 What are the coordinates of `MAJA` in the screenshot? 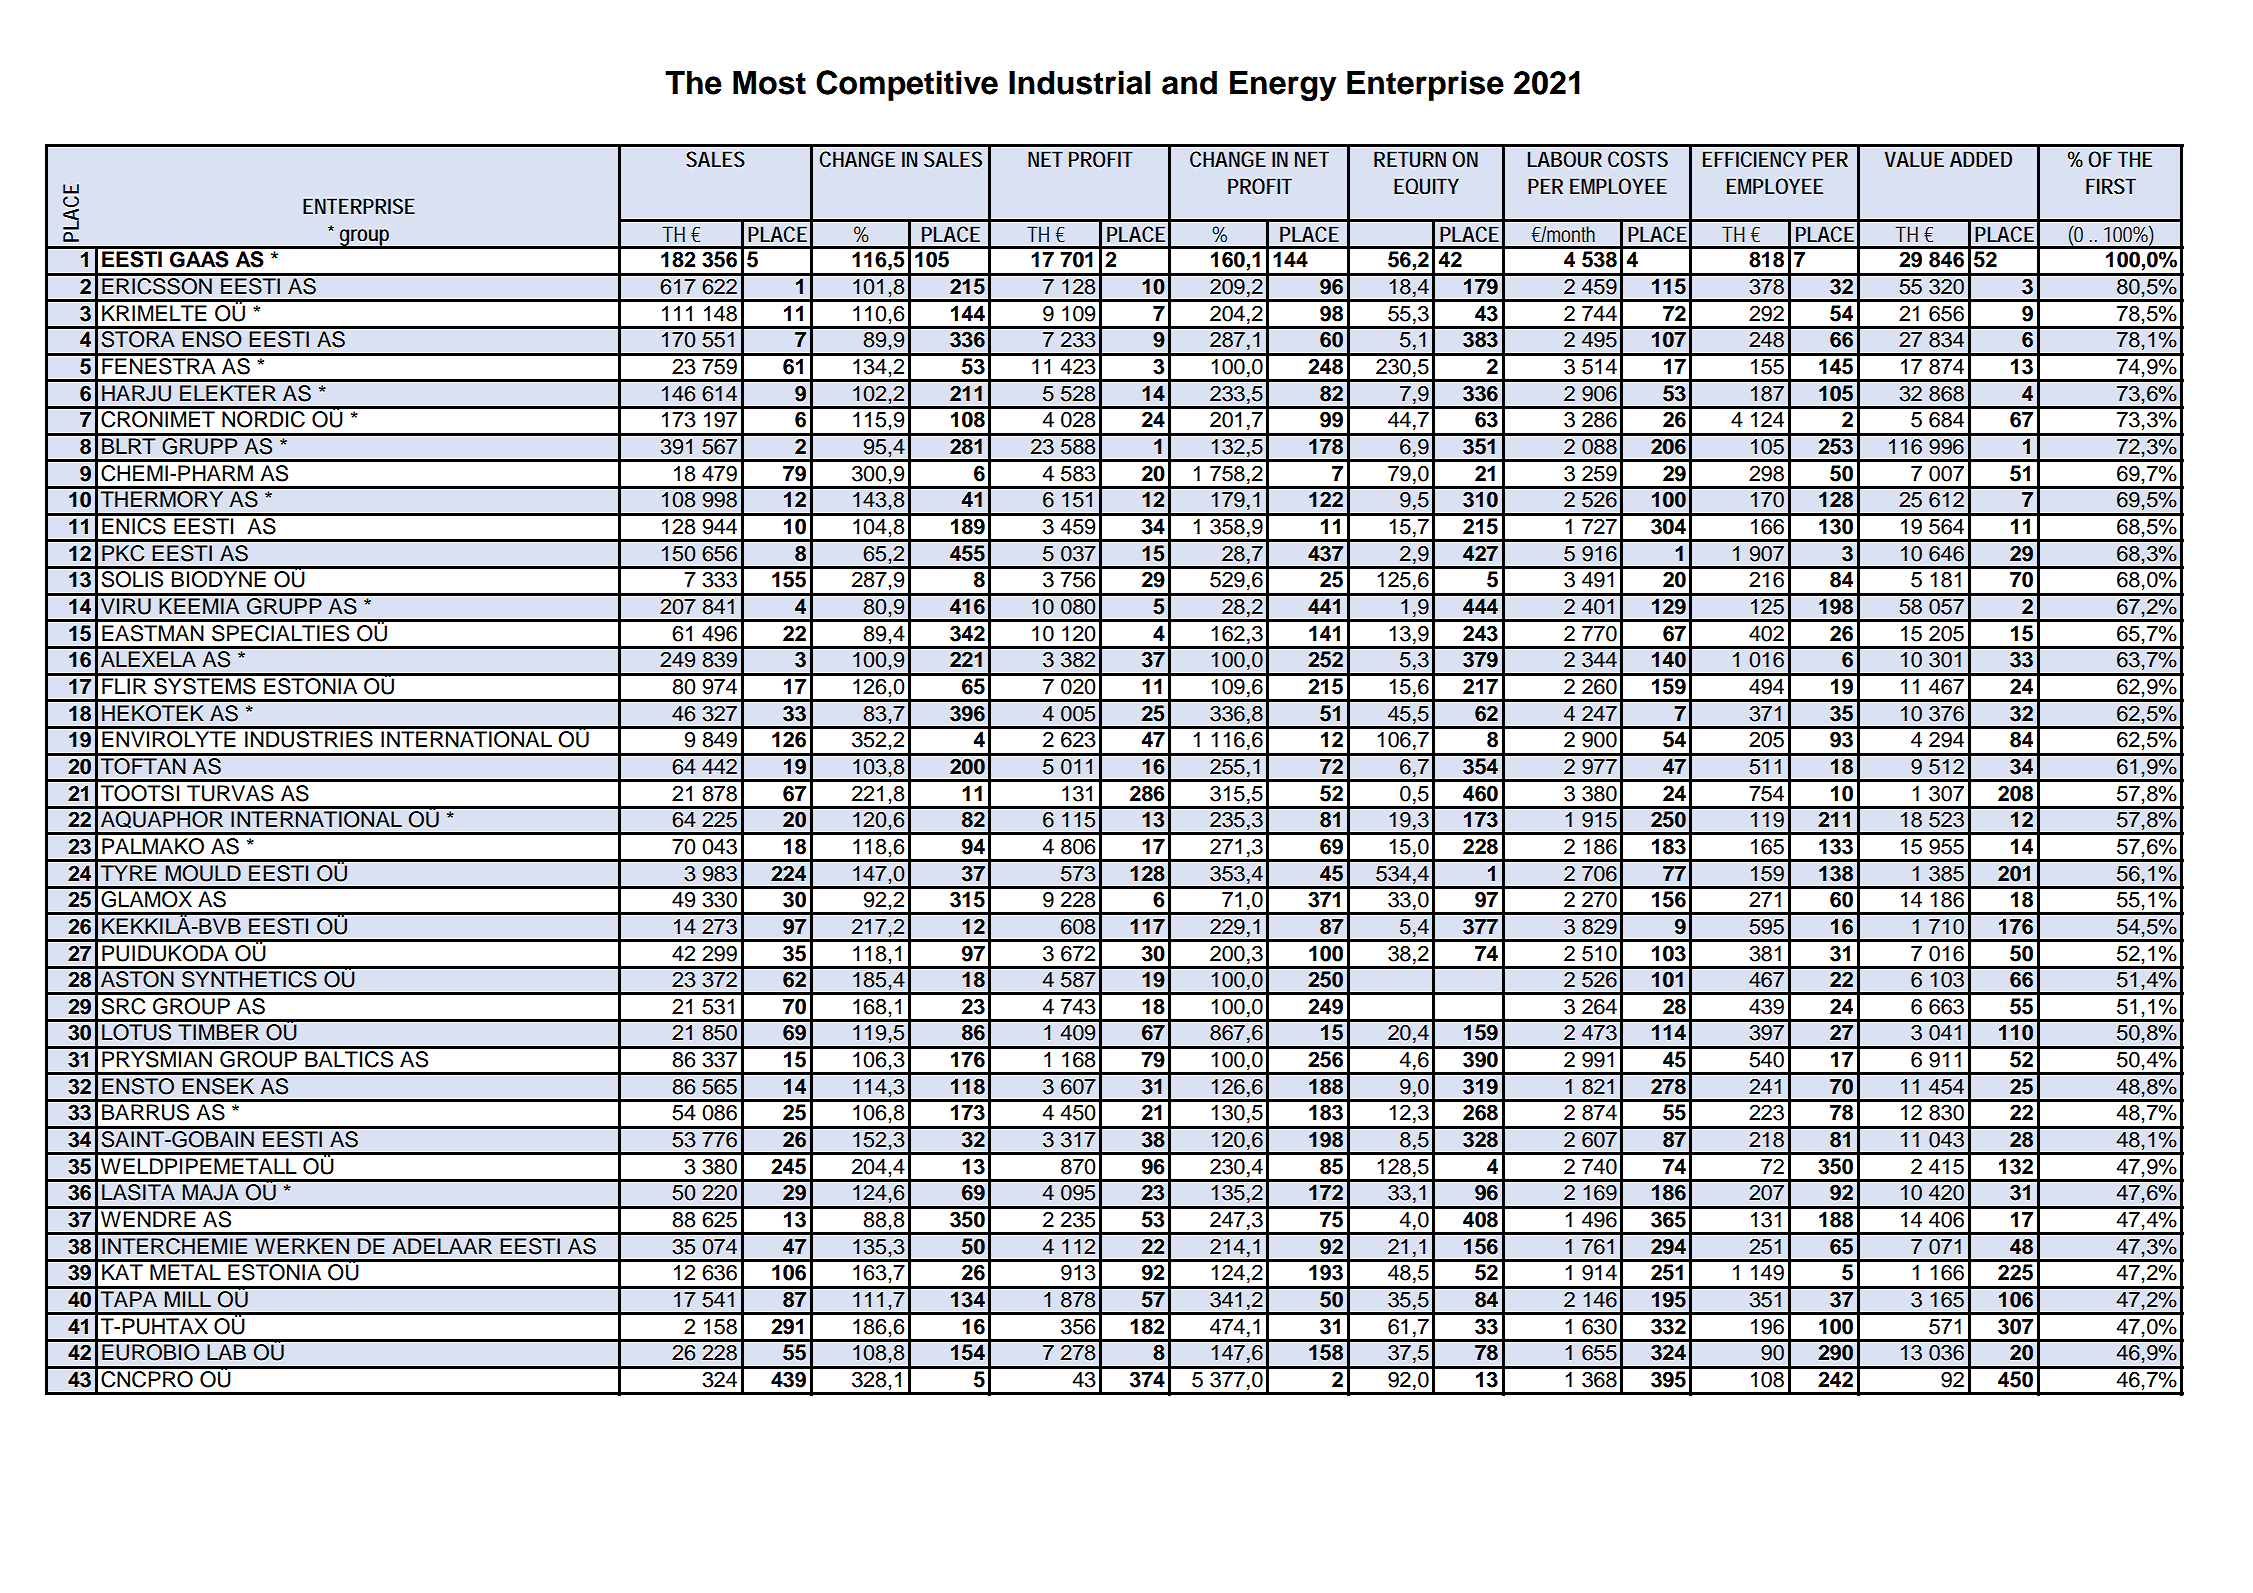 It's located at (211, 1192).
